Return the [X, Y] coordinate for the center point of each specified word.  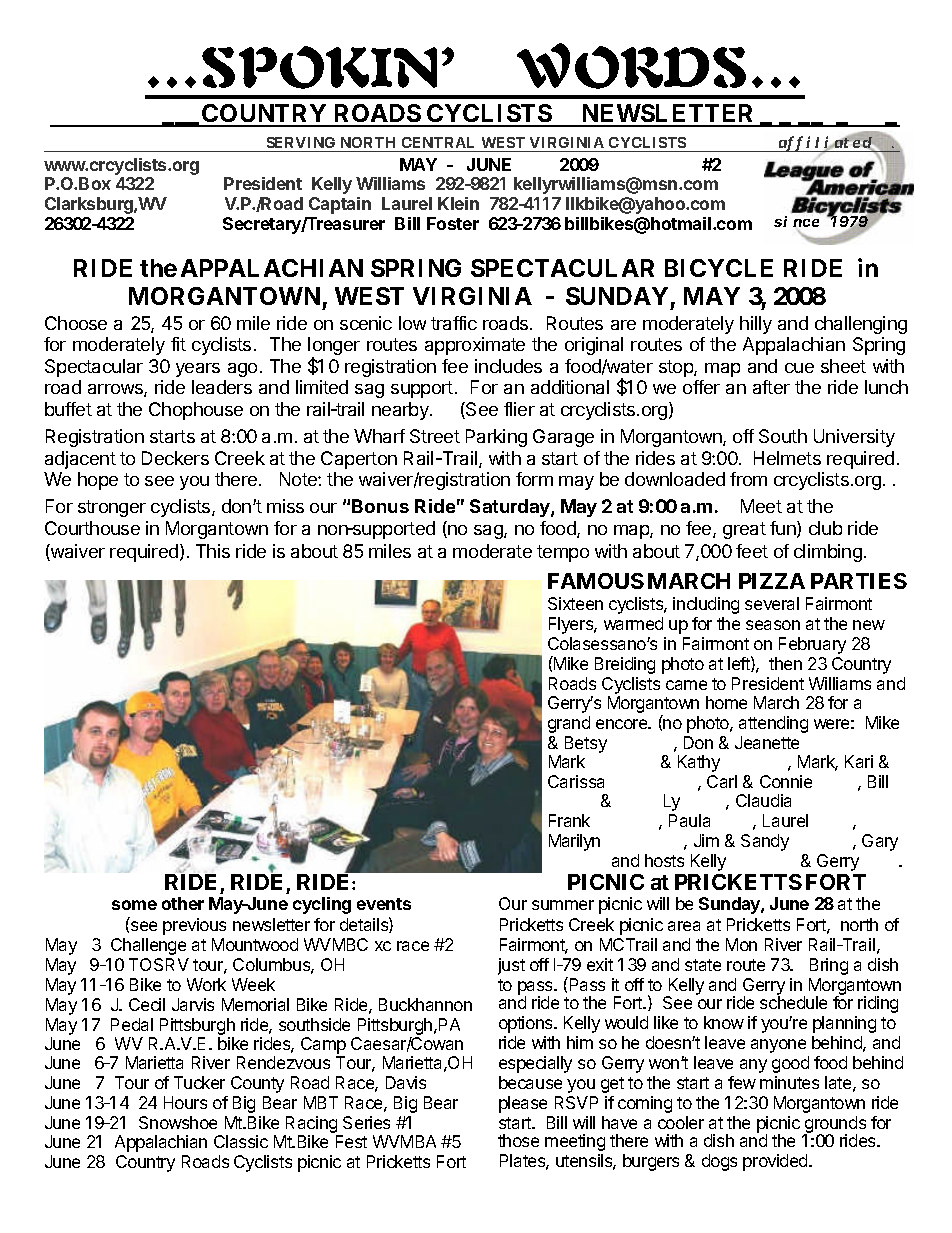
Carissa [576, 781]
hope [98, 481]
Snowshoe [178, 1122]
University [854, 438]
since [796, 221]
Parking [496, 438]
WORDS [631, 66]
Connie [786, 781]
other [183, 903]
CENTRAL [438, 142]
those [518, 1140]
